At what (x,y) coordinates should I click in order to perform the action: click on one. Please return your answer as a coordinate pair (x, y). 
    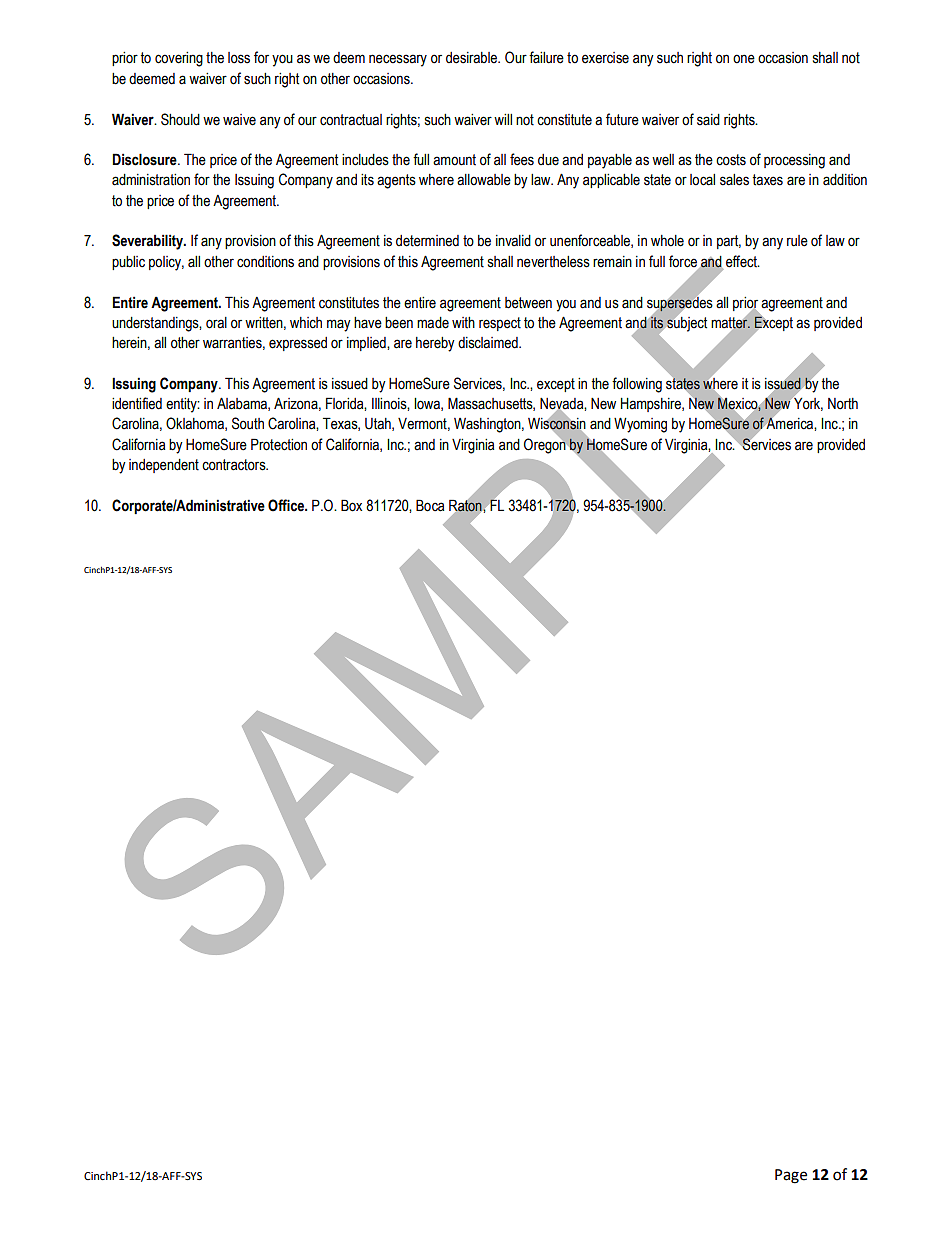
    Looking at the image, I should click on (744, 59).
